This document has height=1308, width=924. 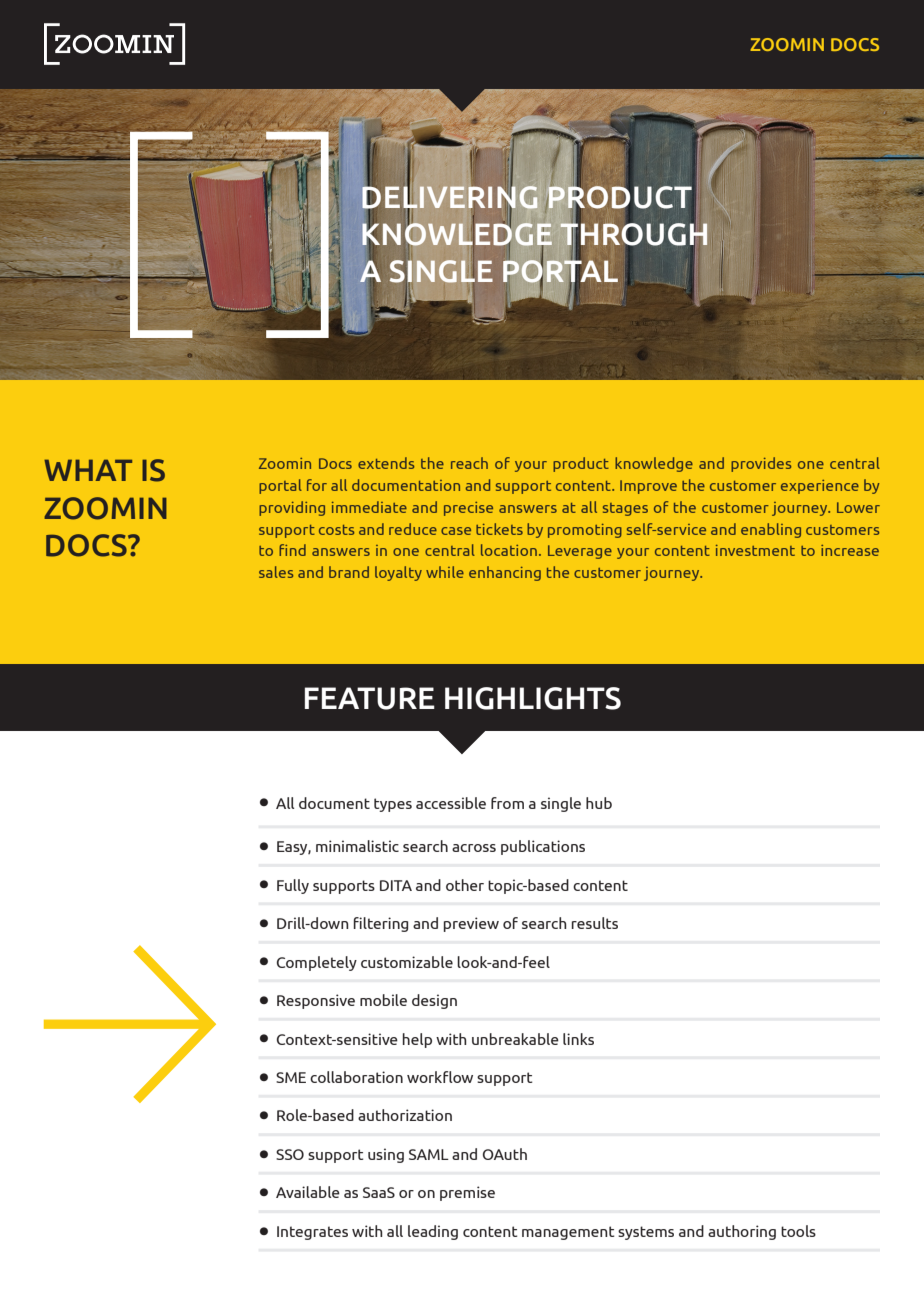 What do you see at coordinates (386, 1155) in the document?
I see `using` at bounding box center [386, 1155].
